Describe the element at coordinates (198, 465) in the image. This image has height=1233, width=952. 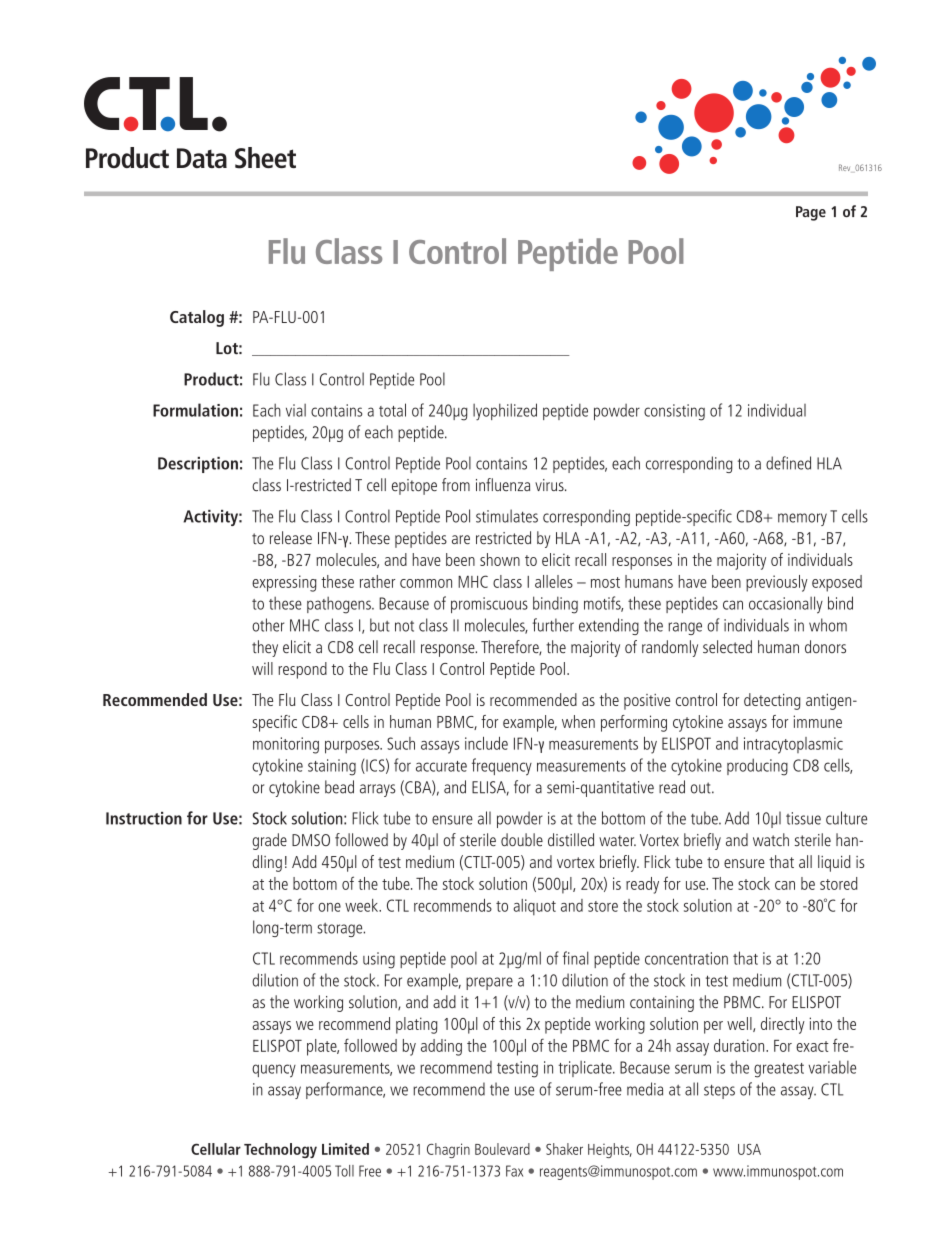
I see `Description` at that location.
